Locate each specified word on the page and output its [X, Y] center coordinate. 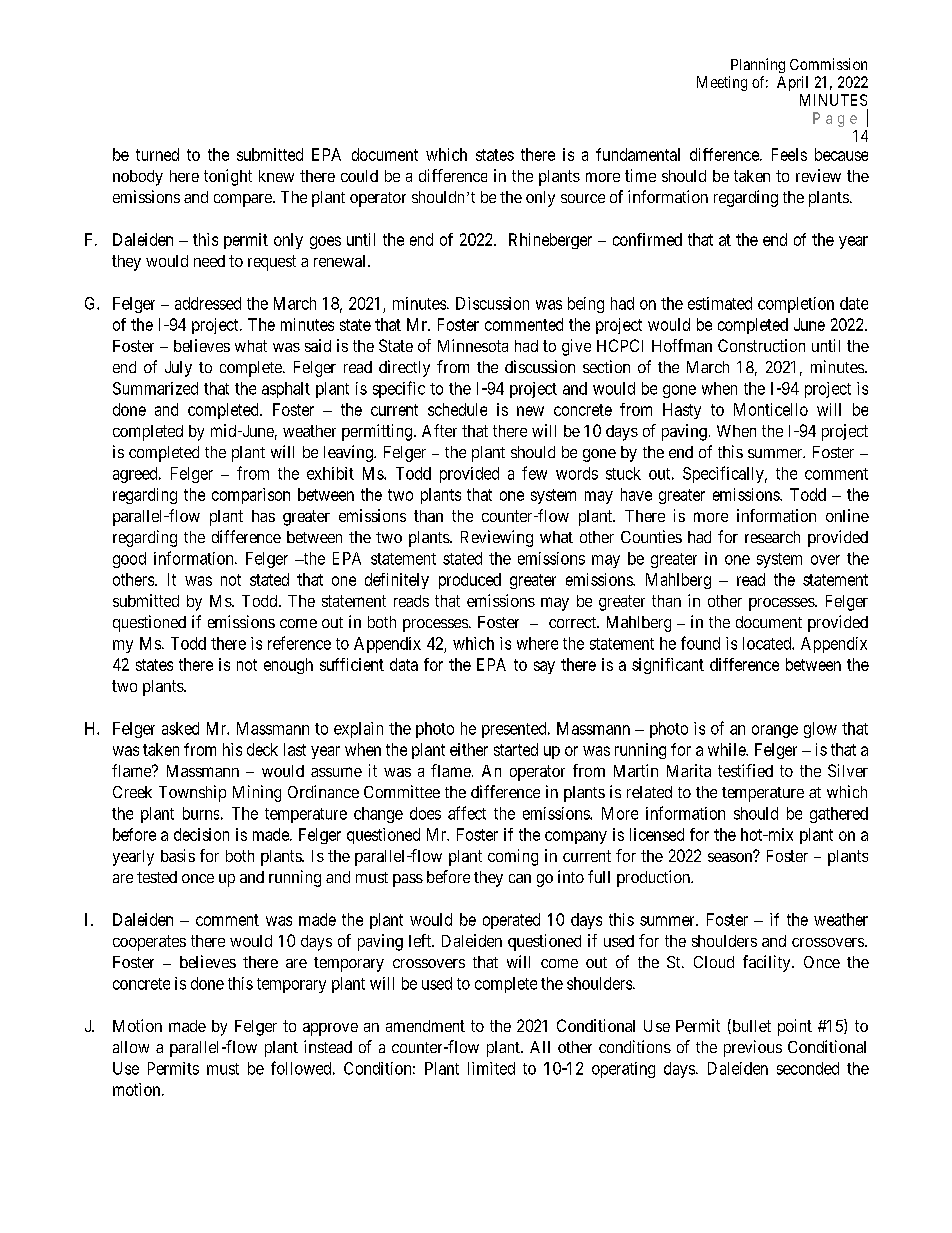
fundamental [638, 154]
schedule [457, 409]
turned [157, 154]
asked [180, 728]
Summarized [155, 388]
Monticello [771, 409]
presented [515, 730]
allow [131, 1047]
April [792, 83]
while [727, 749]
